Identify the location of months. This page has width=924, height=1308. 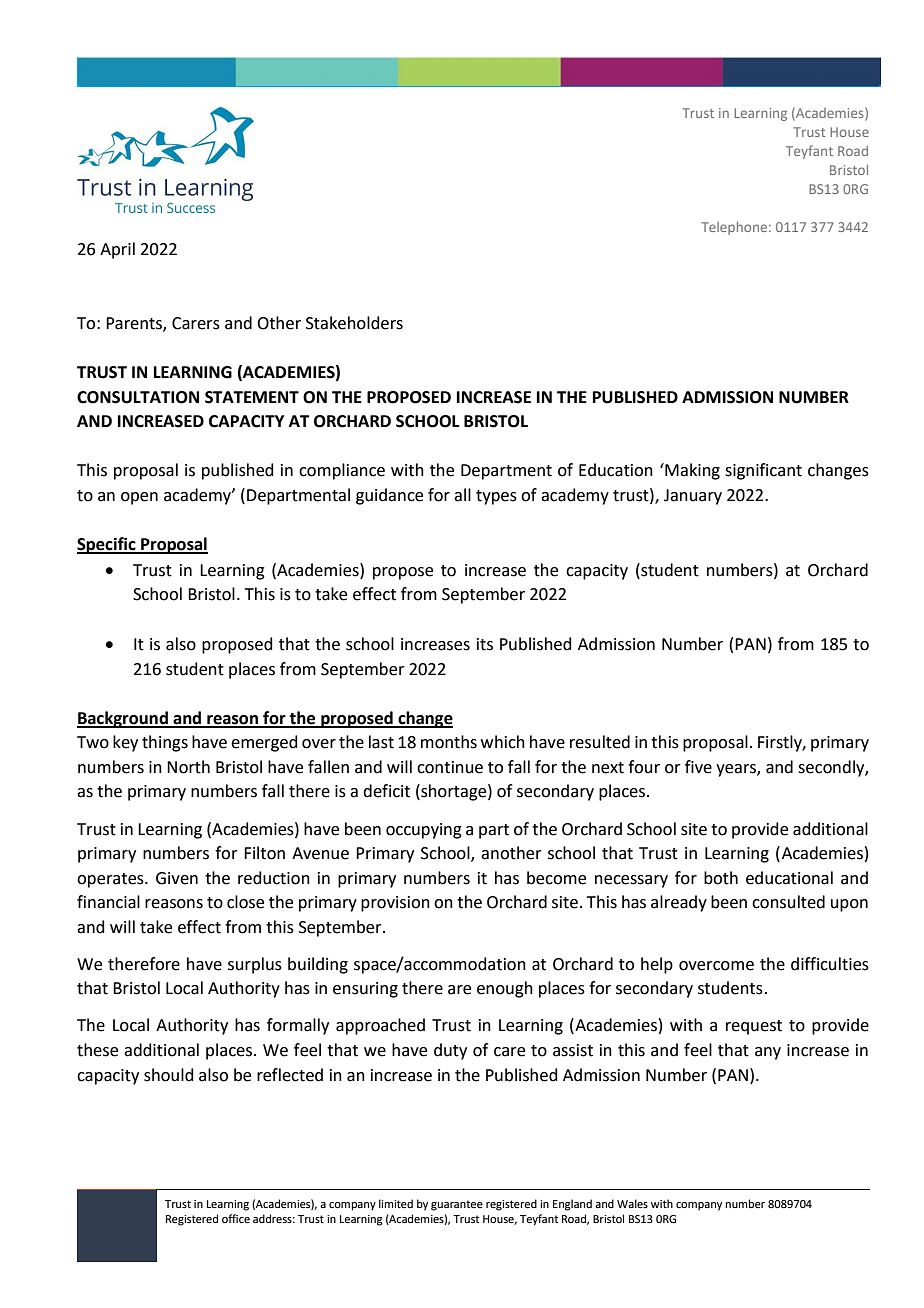
(449, 742).
